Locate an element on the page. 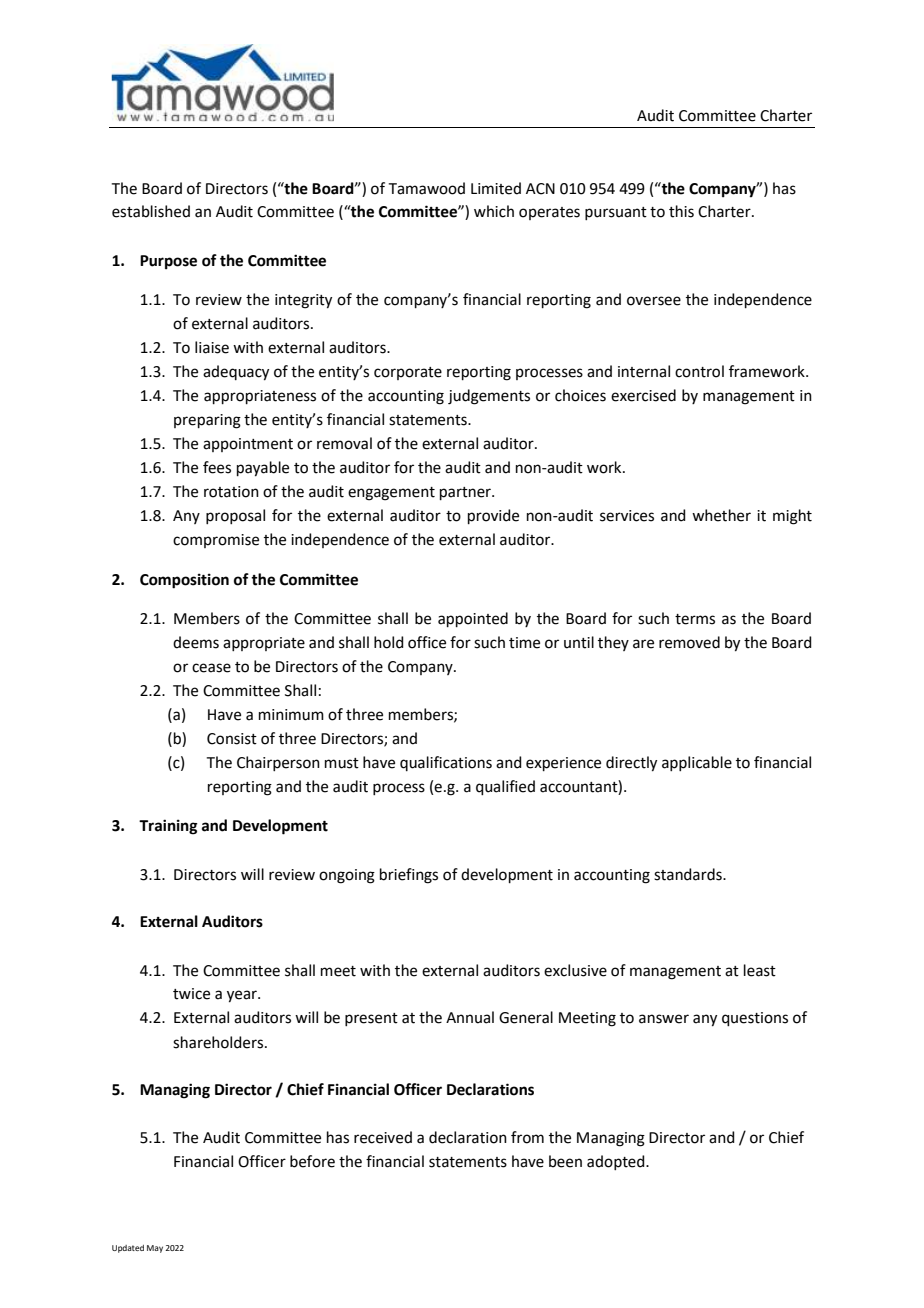 Image resolution: width=924 pixels, height=1308 pixels. established is located at coordinates (151, 211).
